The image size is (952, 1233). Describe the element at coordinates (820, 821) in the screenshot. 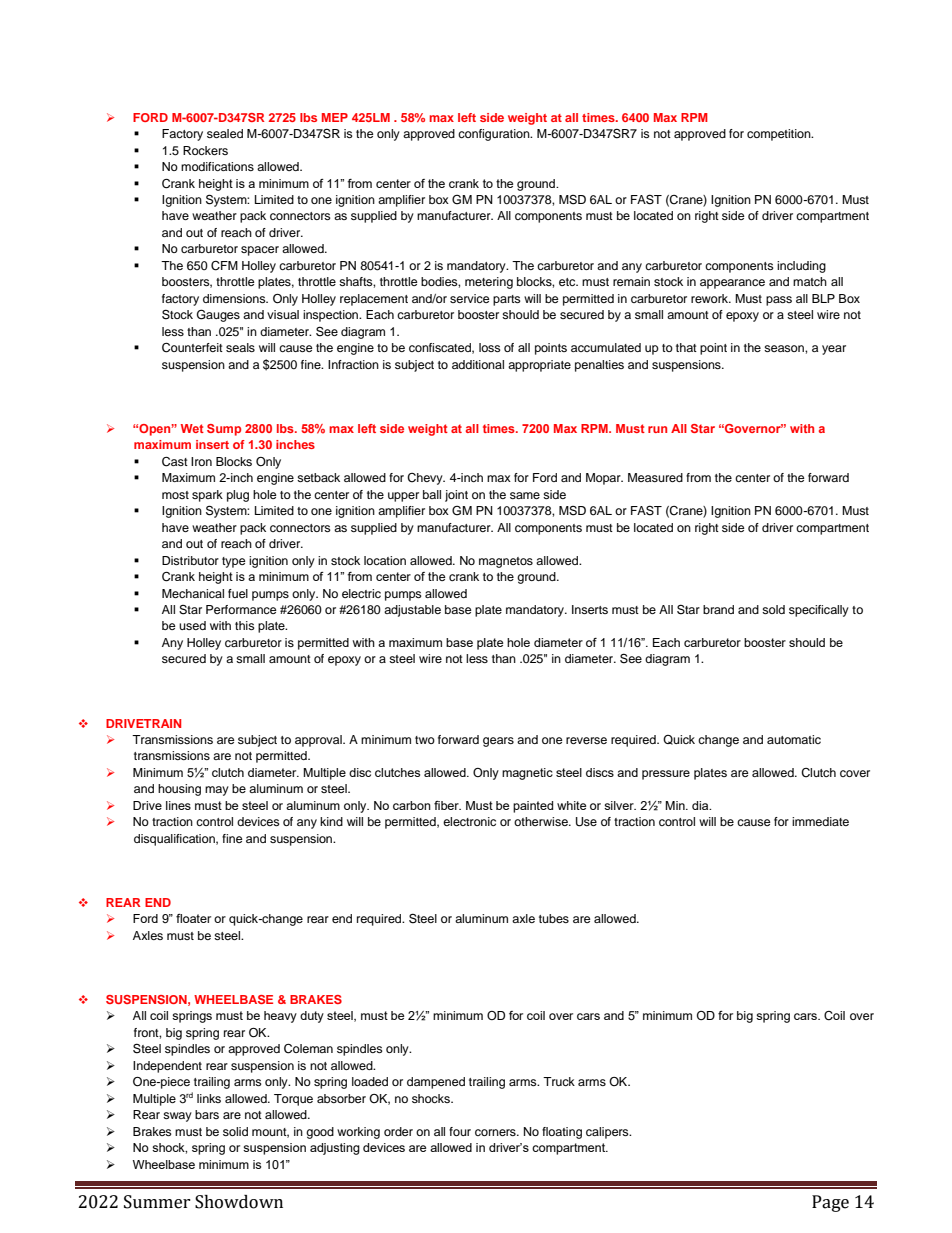

I see `immediate` at that location.
